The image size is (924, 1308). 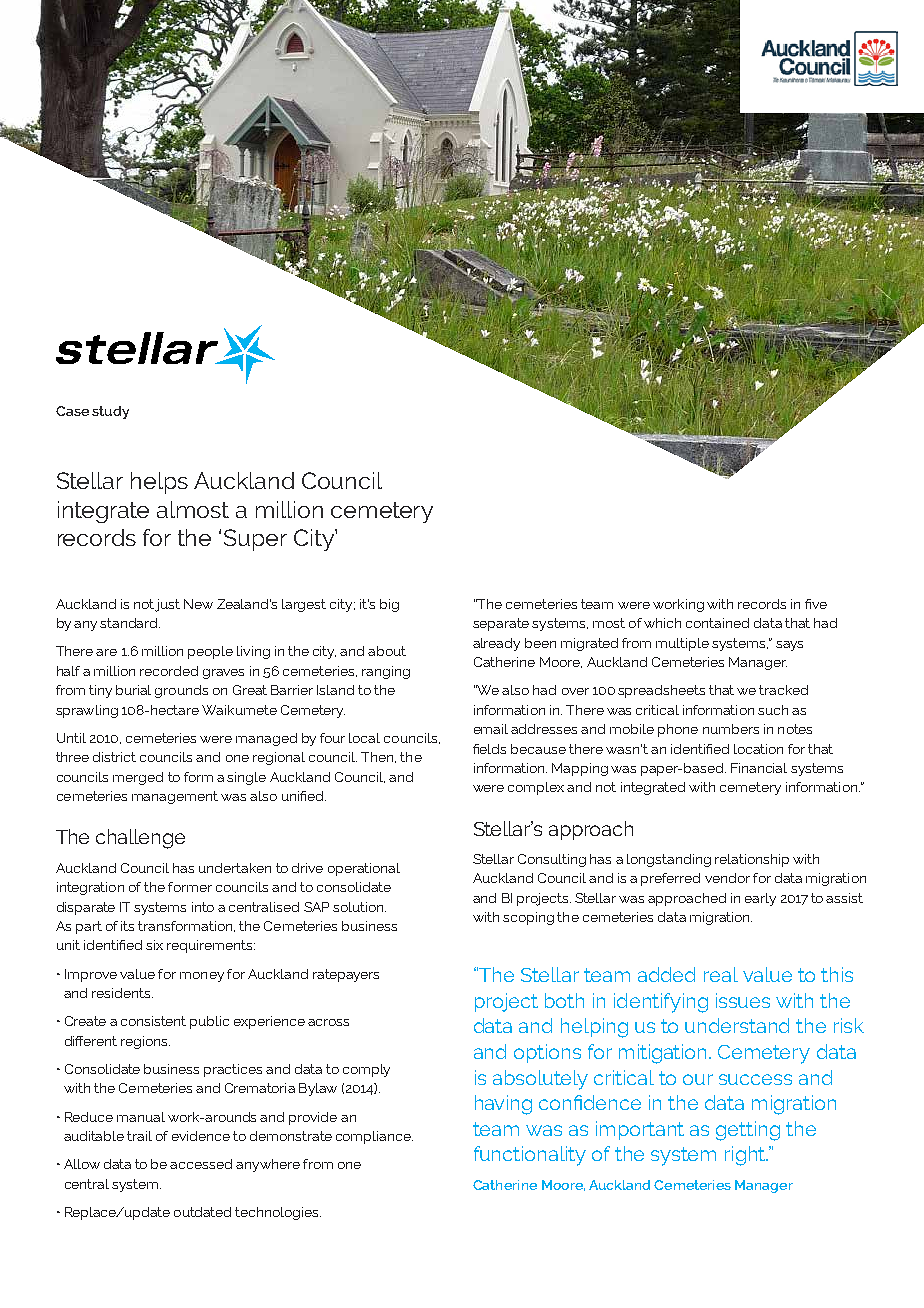 What do you see at coordinates (760, 899) in the document?
I see `early` at bounding box center [760, 899].
